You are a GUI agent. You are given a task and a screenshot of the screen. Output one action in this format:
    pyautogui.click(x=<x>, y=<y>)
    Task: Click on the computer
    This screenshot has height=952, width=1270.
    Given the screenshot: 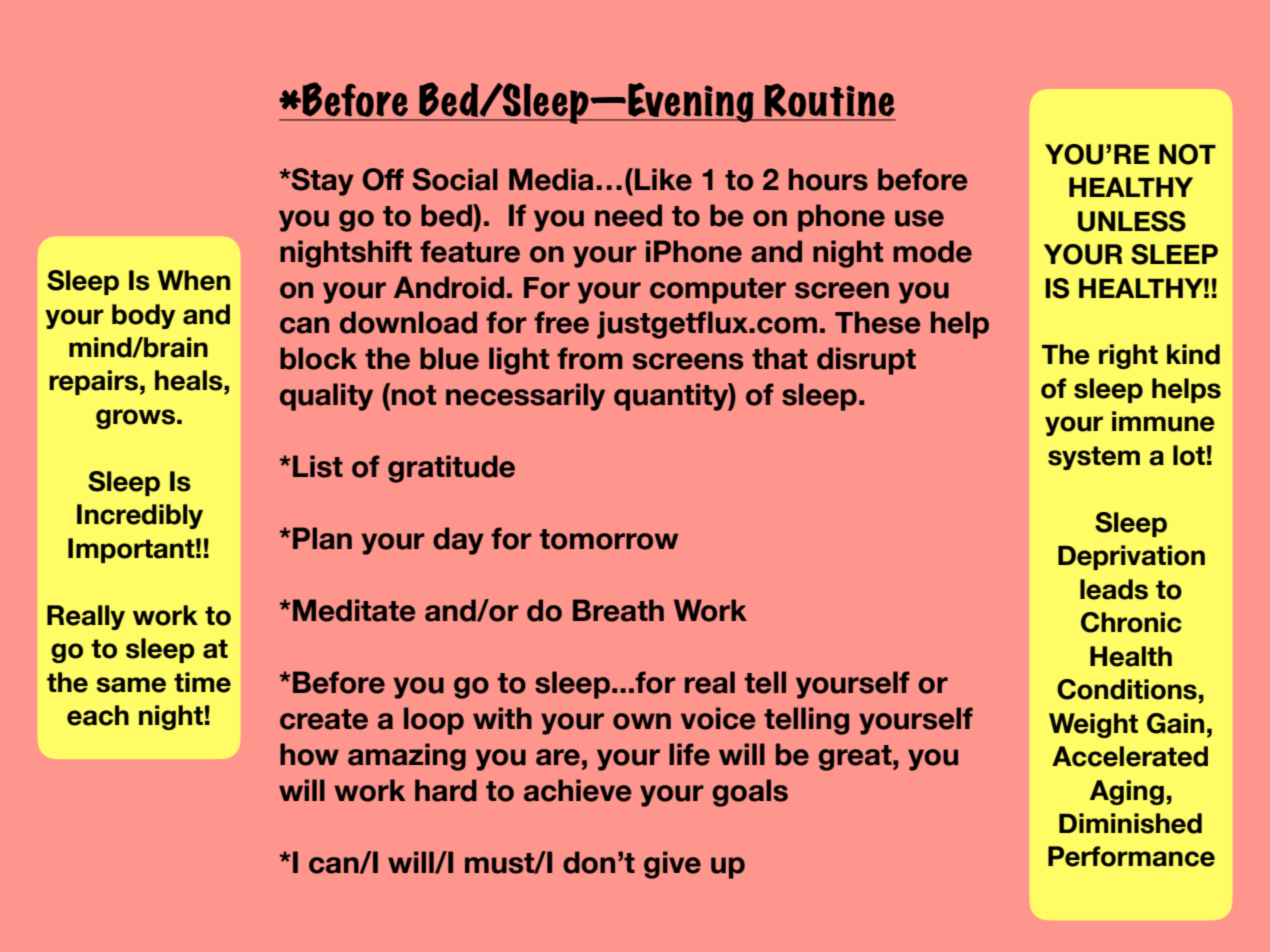 What is the action you would take?
    pyautogui.click(x=718, y=291)
